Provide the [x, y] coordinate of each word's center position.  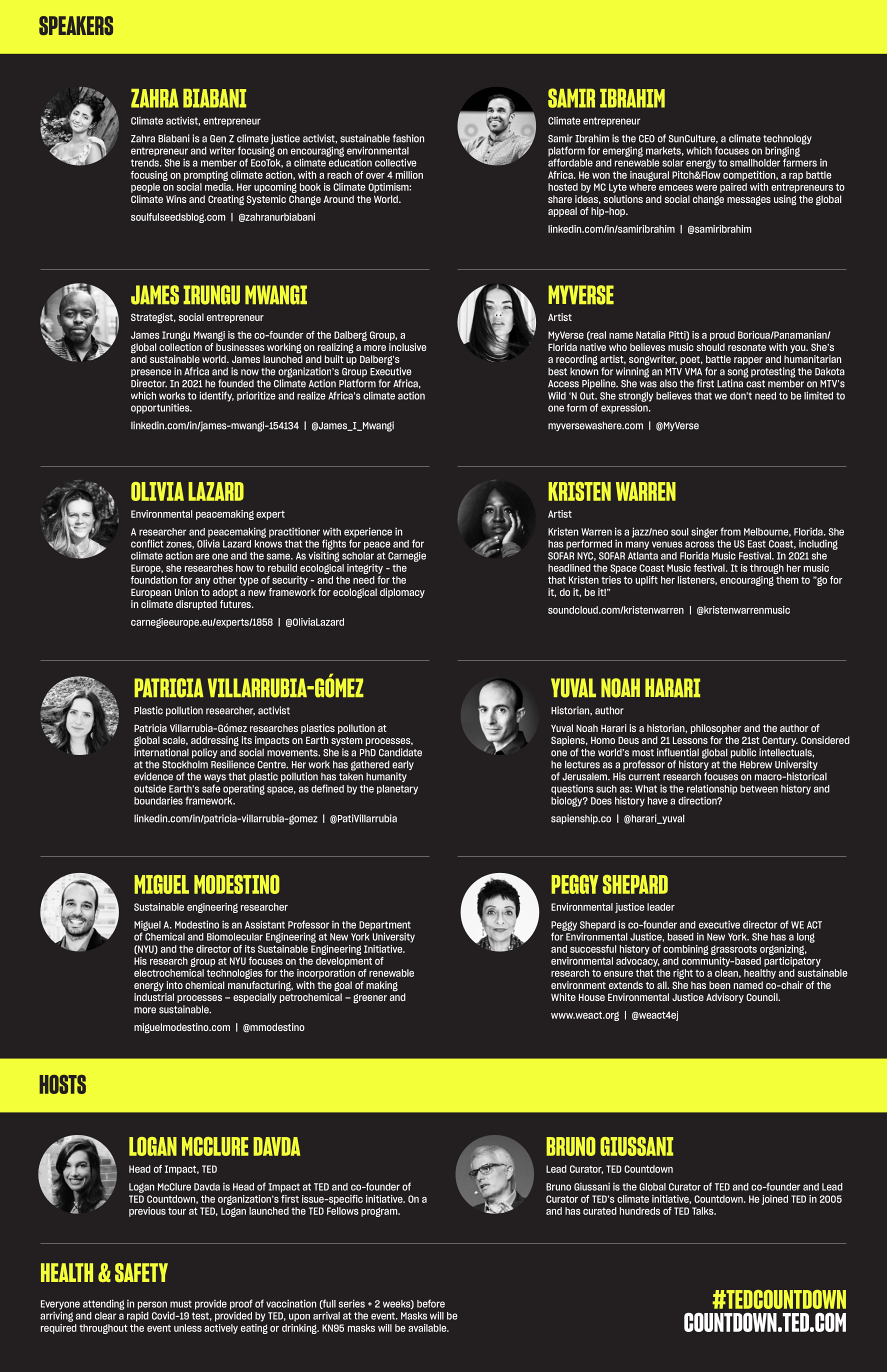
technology [787, 140]
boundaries [158, 800]
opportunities [161, 408]
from [730, 531]
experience [368, 533]
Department [385, 927]
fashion [408, 138]
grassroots [734, 950]
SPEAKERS [76, 25]
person [153, 1306]
